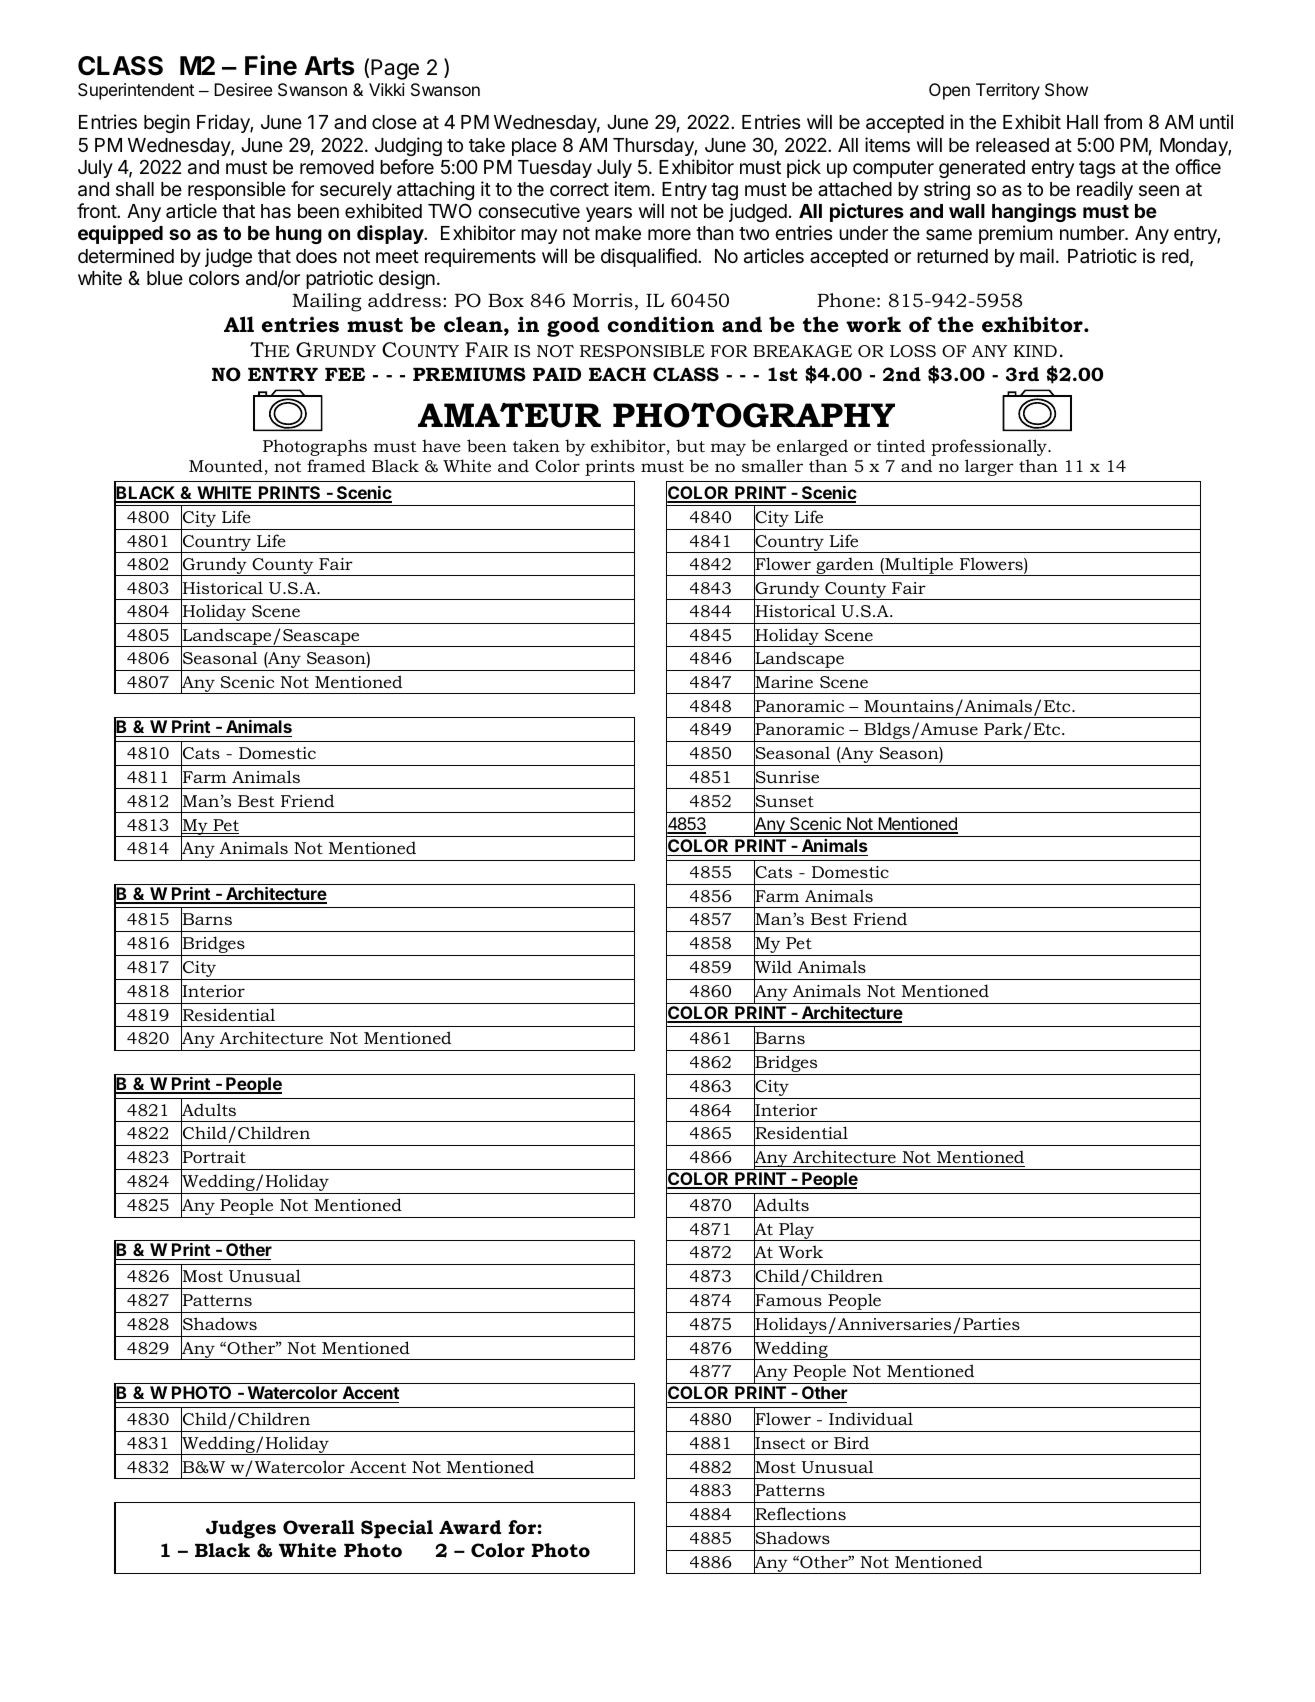  What do you see at coordinates (226, 465) in the screenshot?
I see `Mounted` at bounding box center [226, 465].
